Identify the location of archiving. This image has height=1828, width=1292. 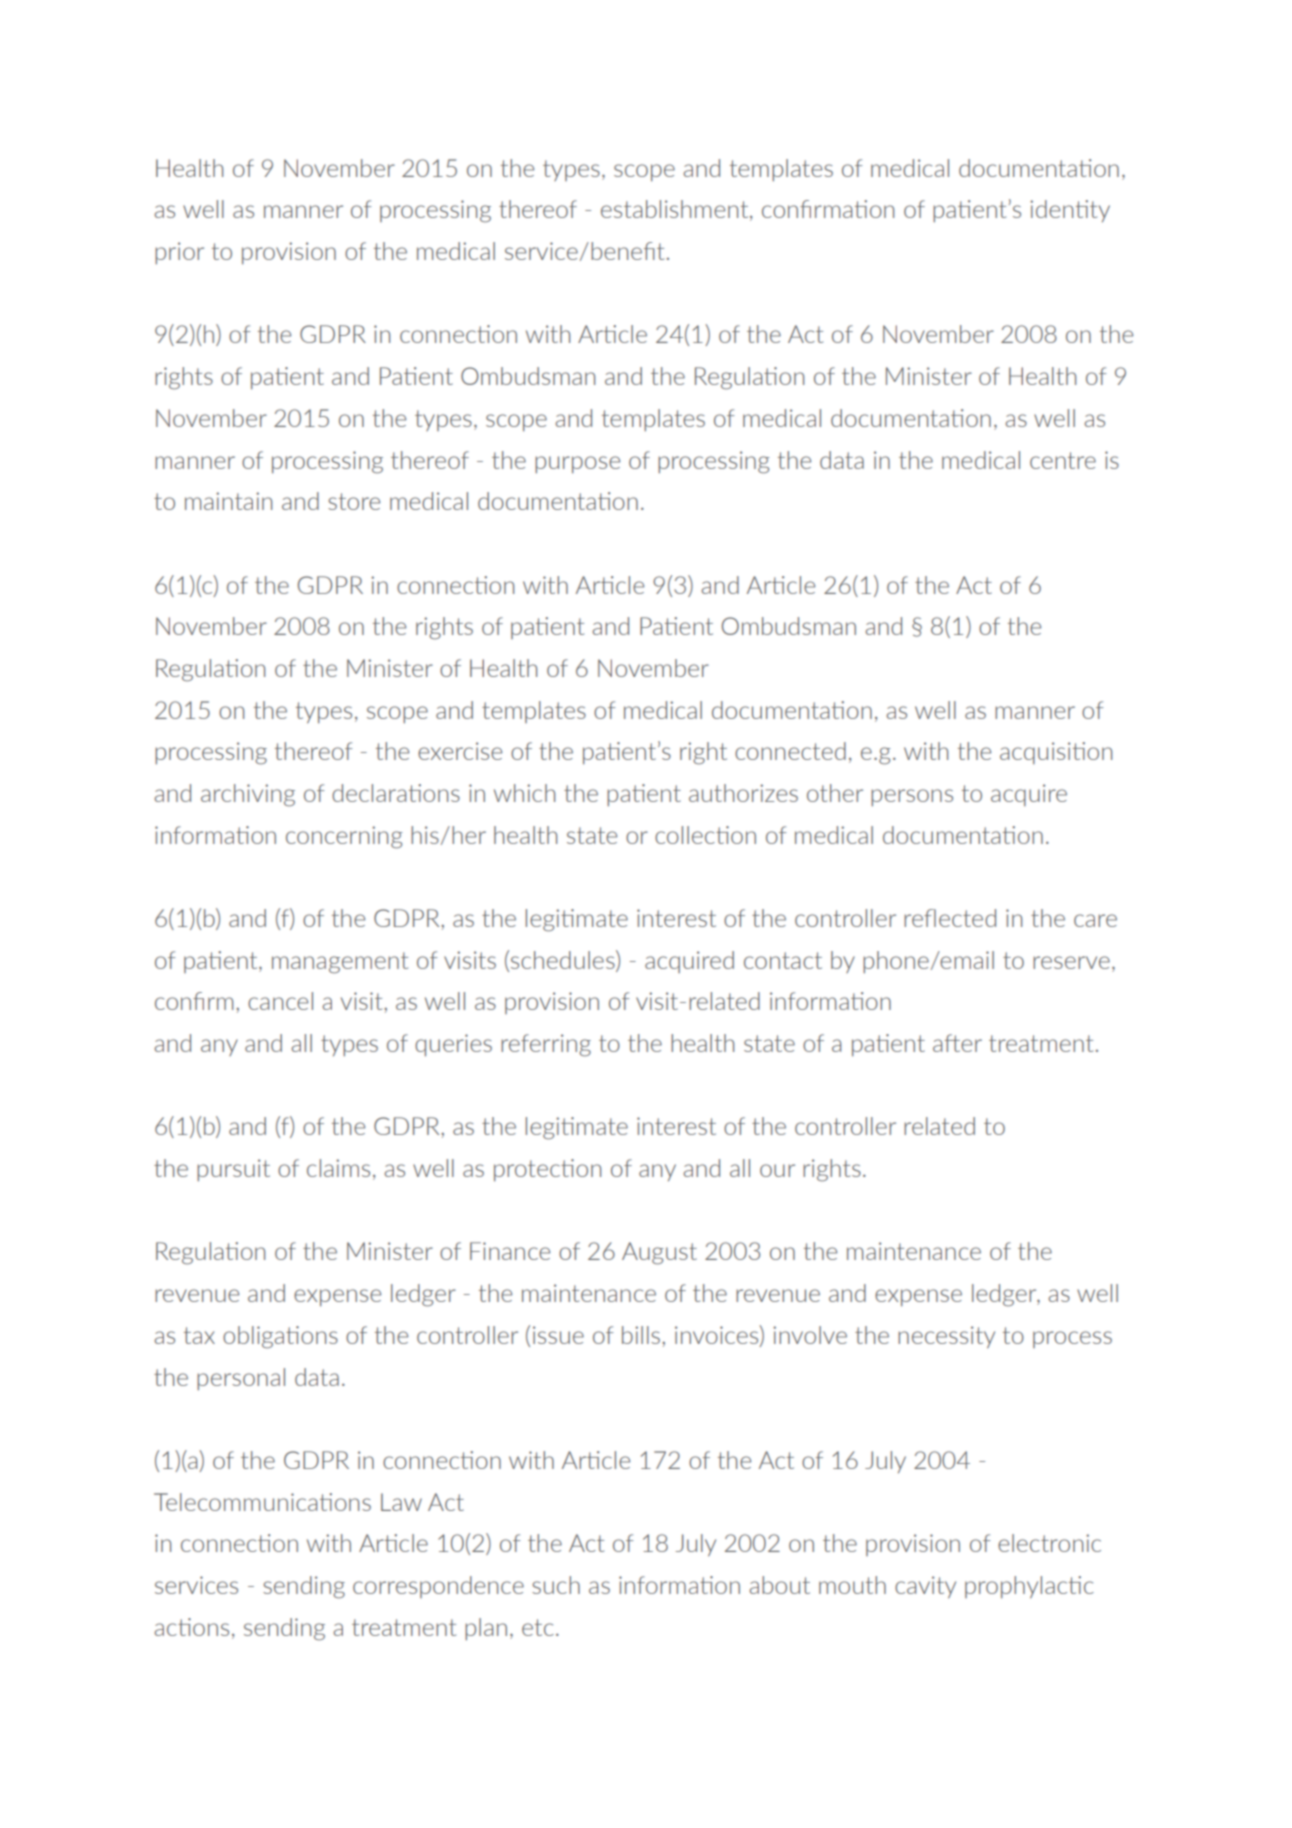
(248, 795).
